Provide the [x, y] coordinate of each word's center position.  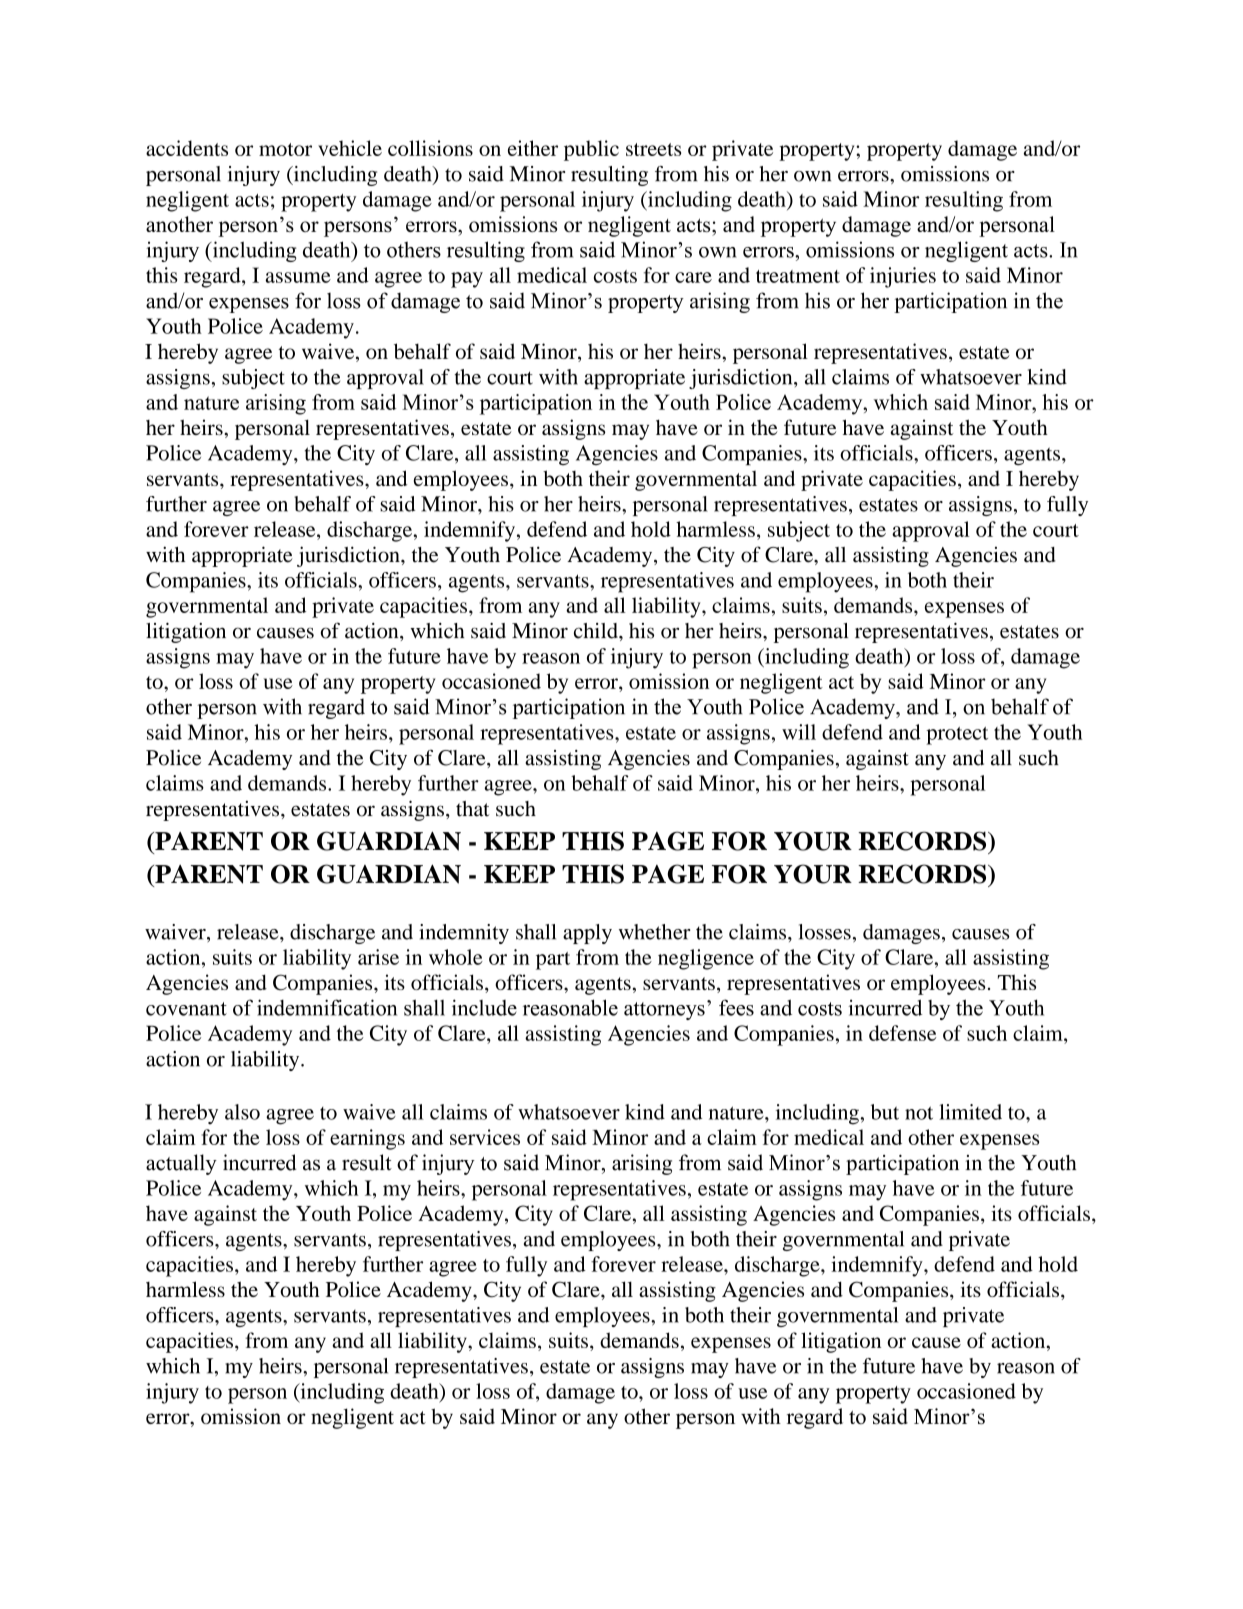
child [597, 631]
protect [957, 736]
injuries [903, 277]
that [472, 809]
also [242, 1112]
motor [285, 149]
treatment [798, 276]
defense [902, 1033]
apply [587, 934]
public [591, 150]
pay [467, 280]
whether [654, 932]
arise [378, 957]
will [799, 732]
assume [298, 277]
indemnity [464, 934]
